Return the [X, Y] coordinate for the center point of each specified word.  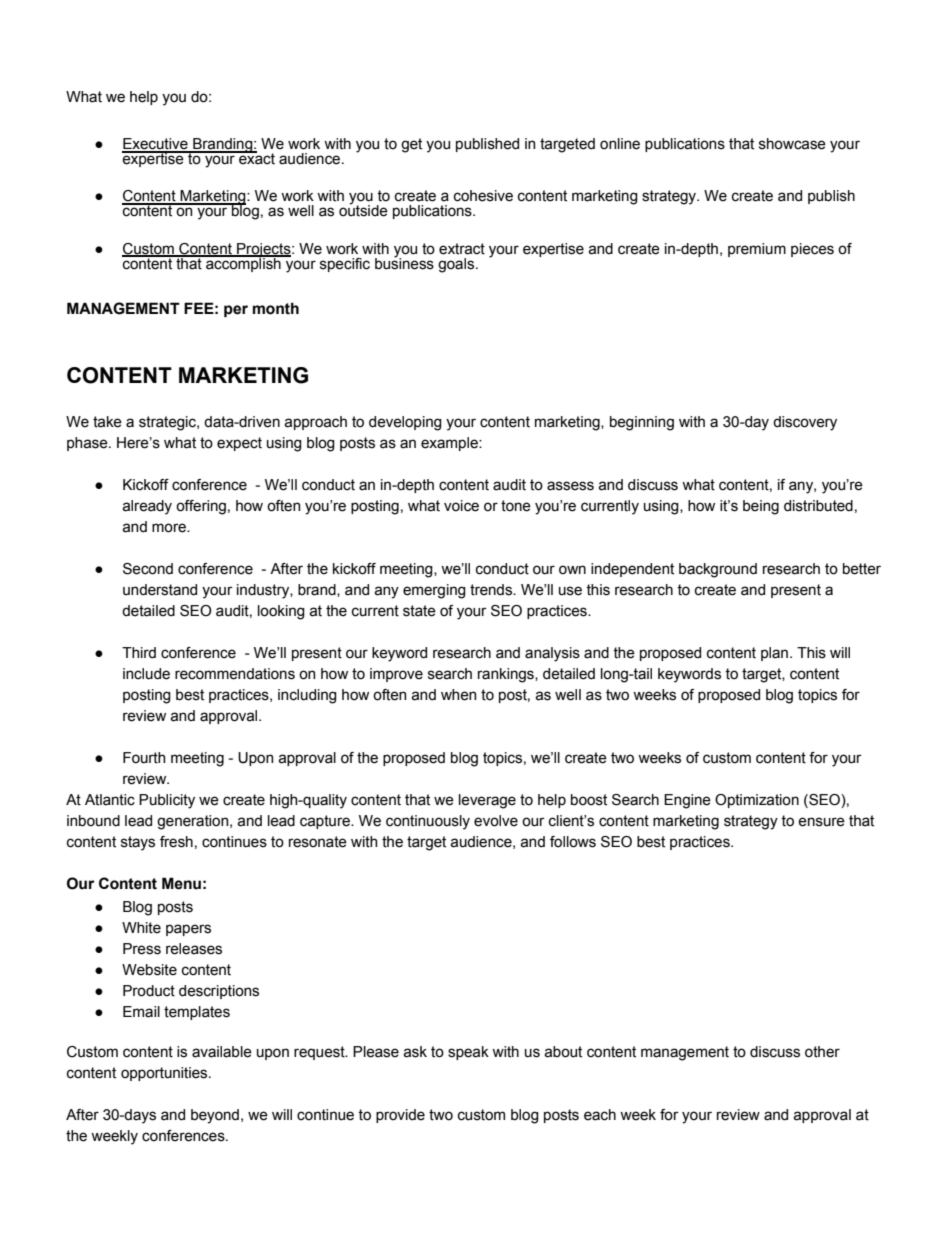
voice [461, 506]
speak [468, 1053]
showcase [792, 144]
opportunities [165, 1074]
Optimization [757, 801]
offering [201, 507]
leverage [487, 801]
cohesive [483, 196]
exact [256, 158]
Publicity [167, 801]
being [761, 507]
